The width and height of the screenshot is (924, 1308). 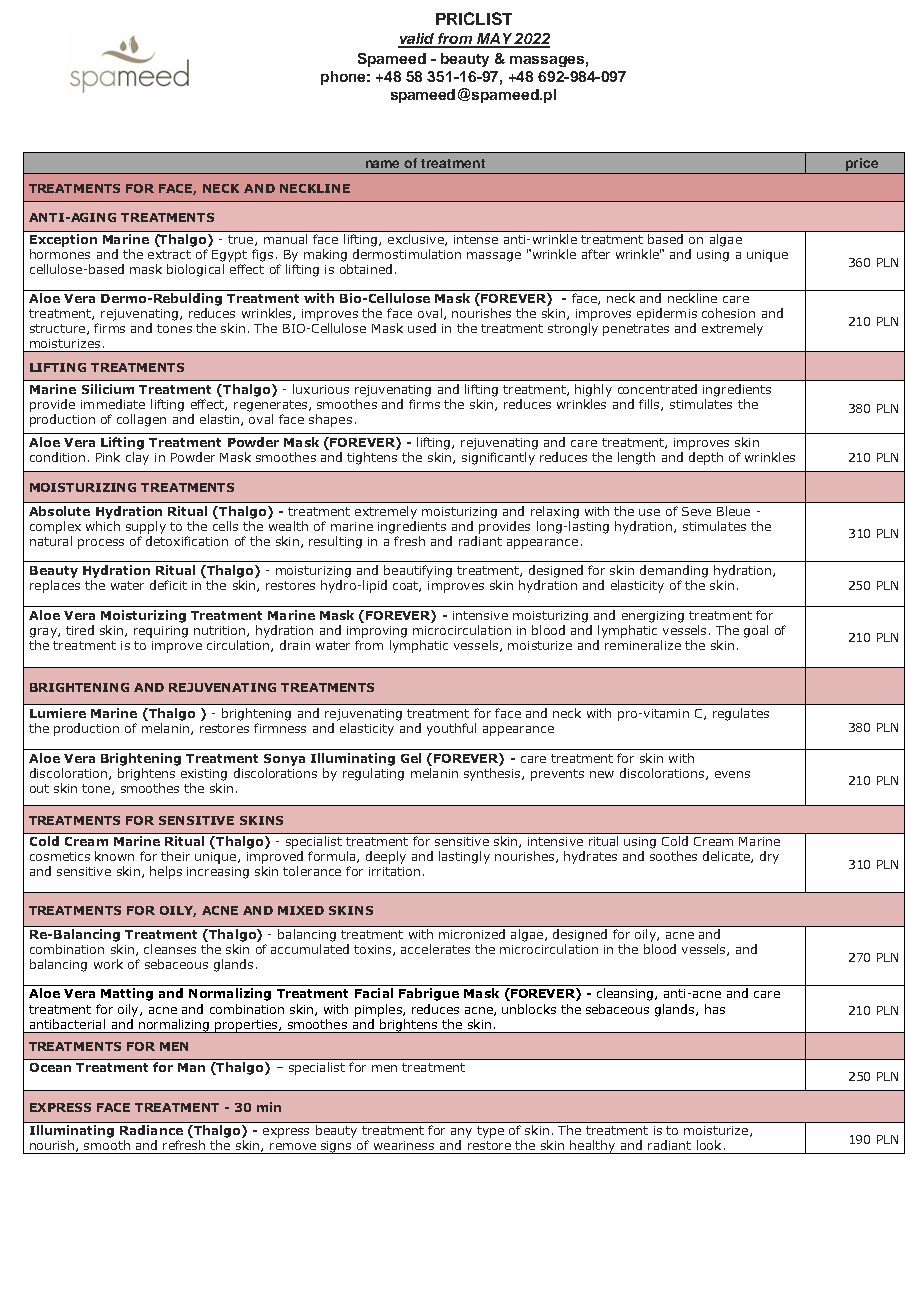 I want to click on valid, so click(x=417, y=40).
